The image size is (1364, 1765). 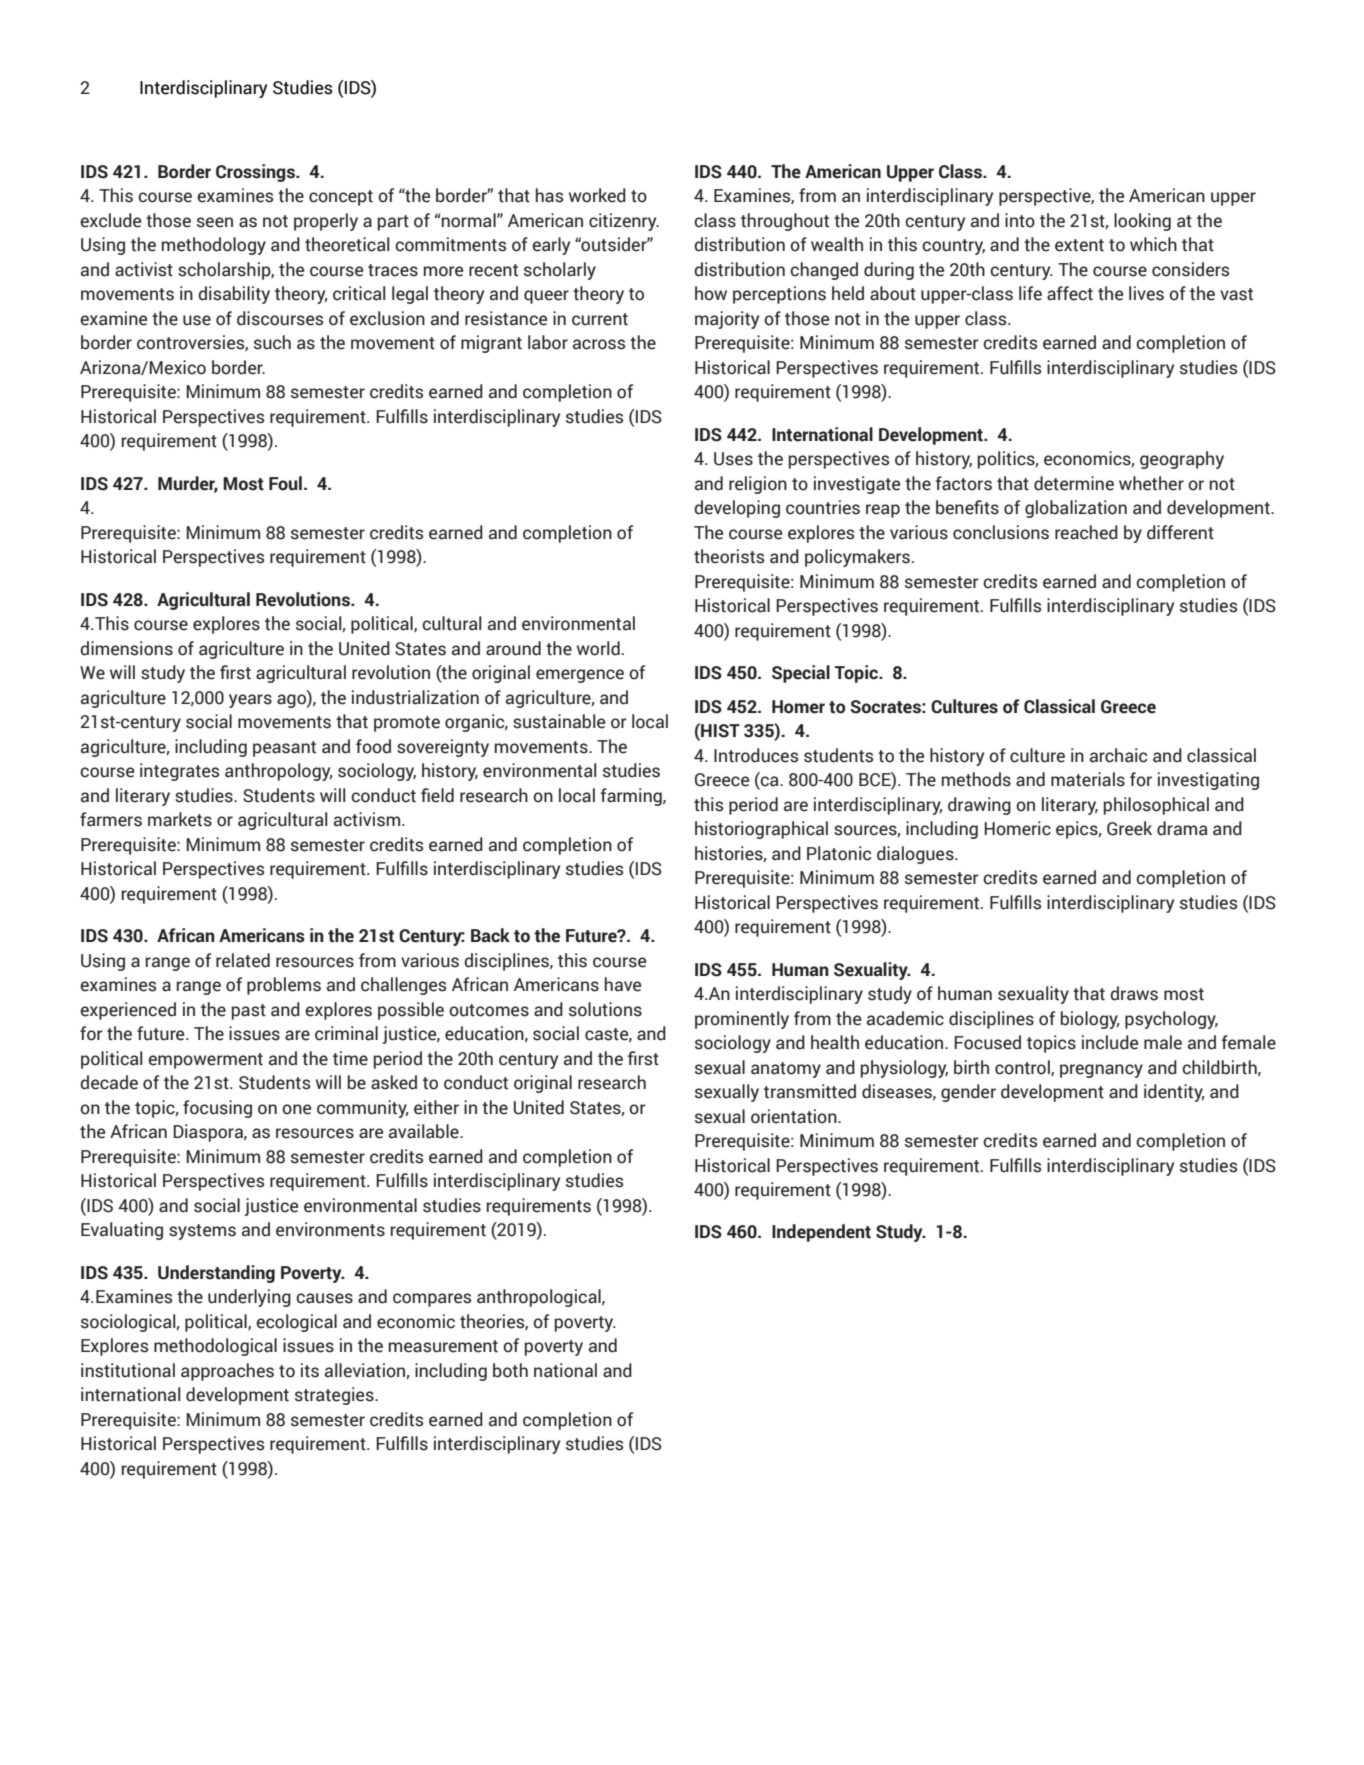 What do you see at coordinates (278, 772) in the document?
I see `anthropology` at bounding box center [278, 772].
